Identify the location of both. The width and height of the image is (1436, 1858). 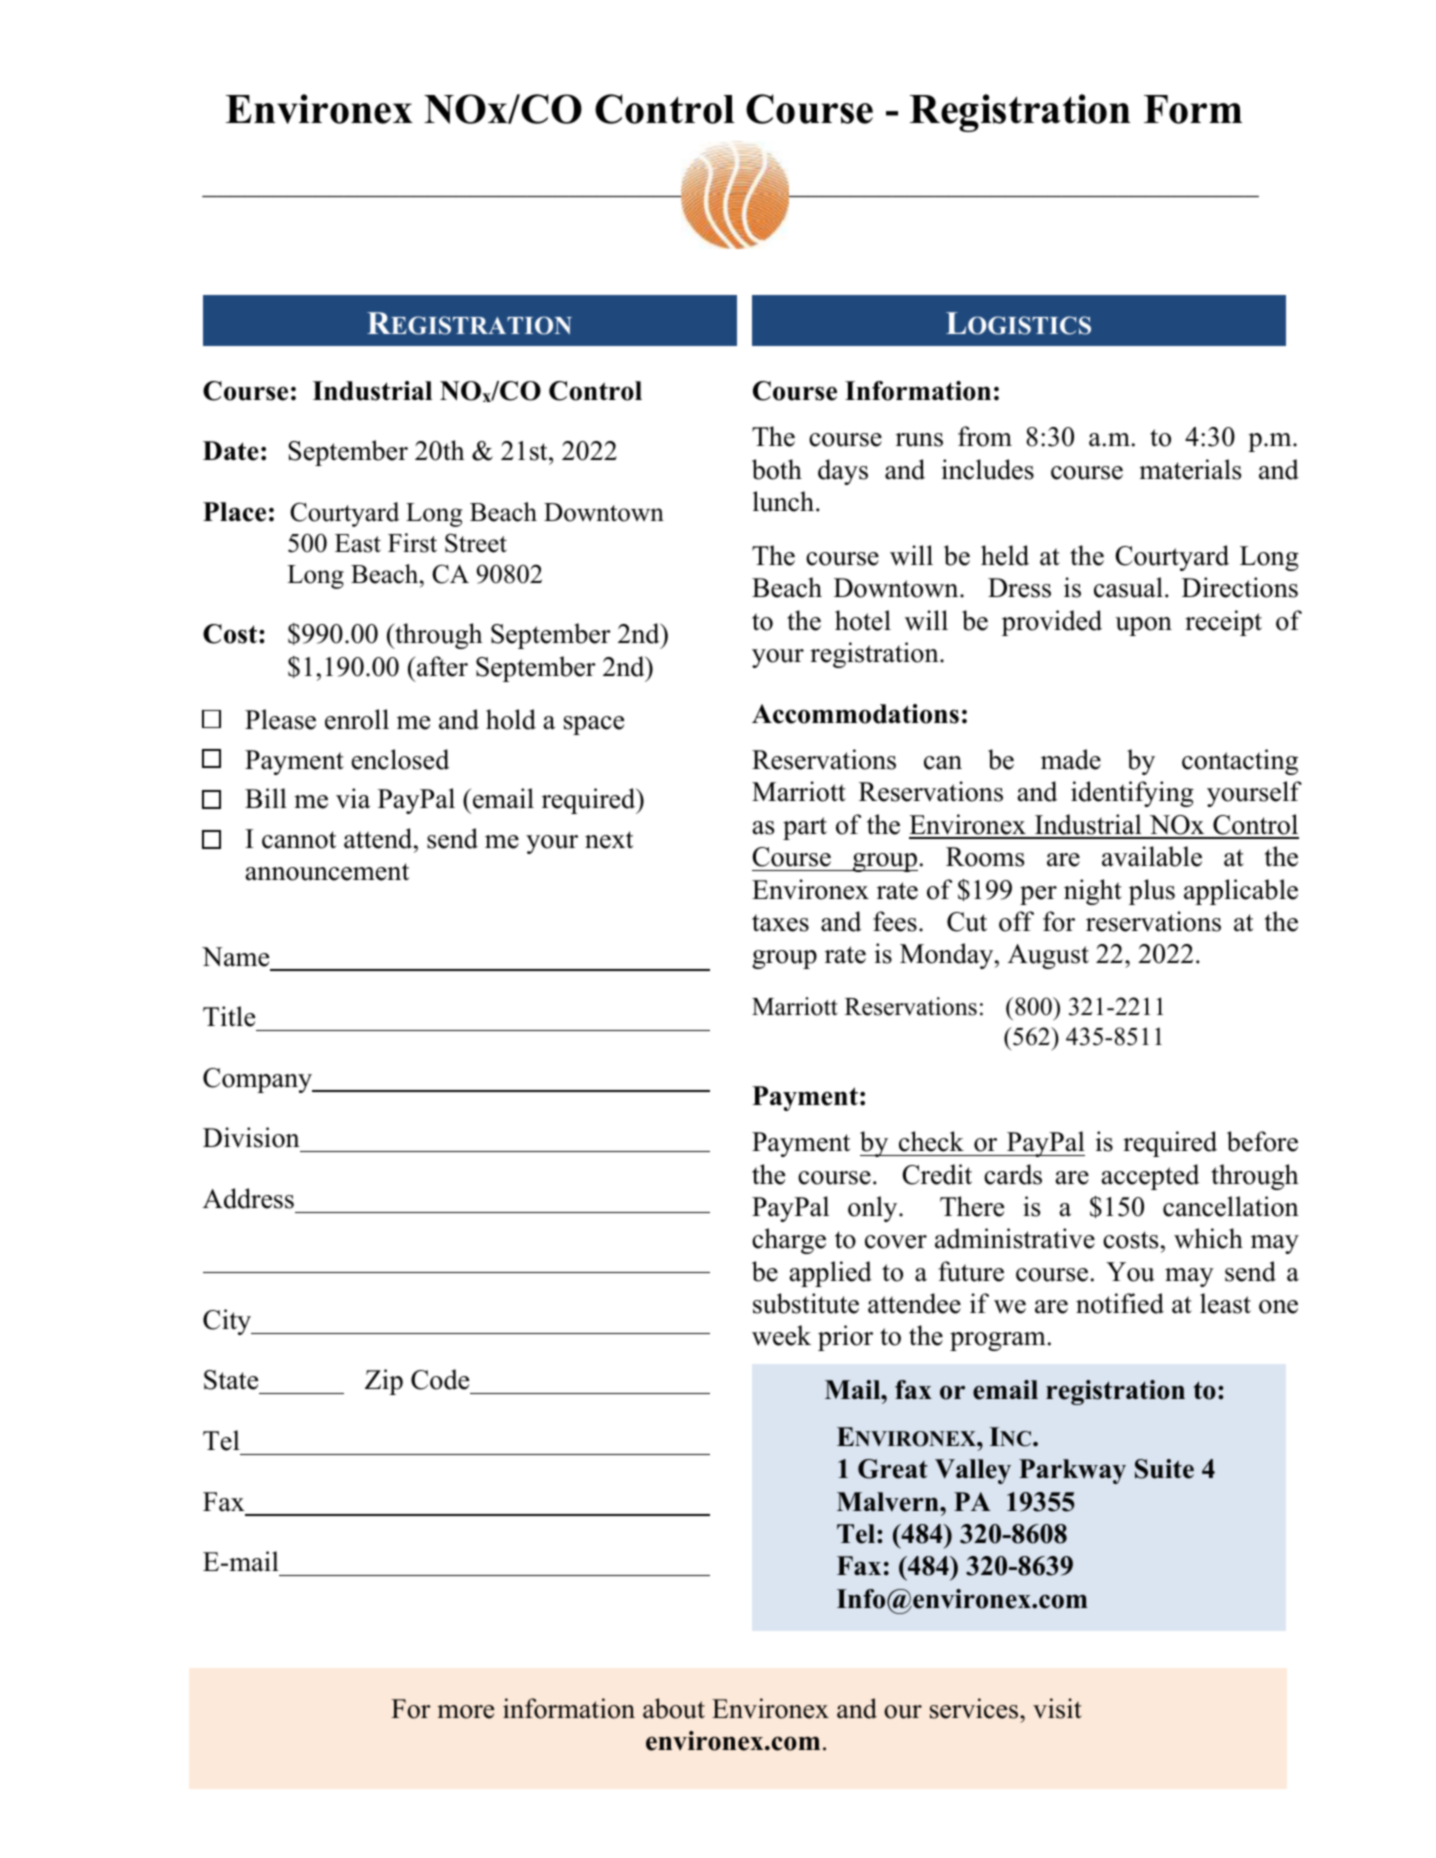
(777, 469).
